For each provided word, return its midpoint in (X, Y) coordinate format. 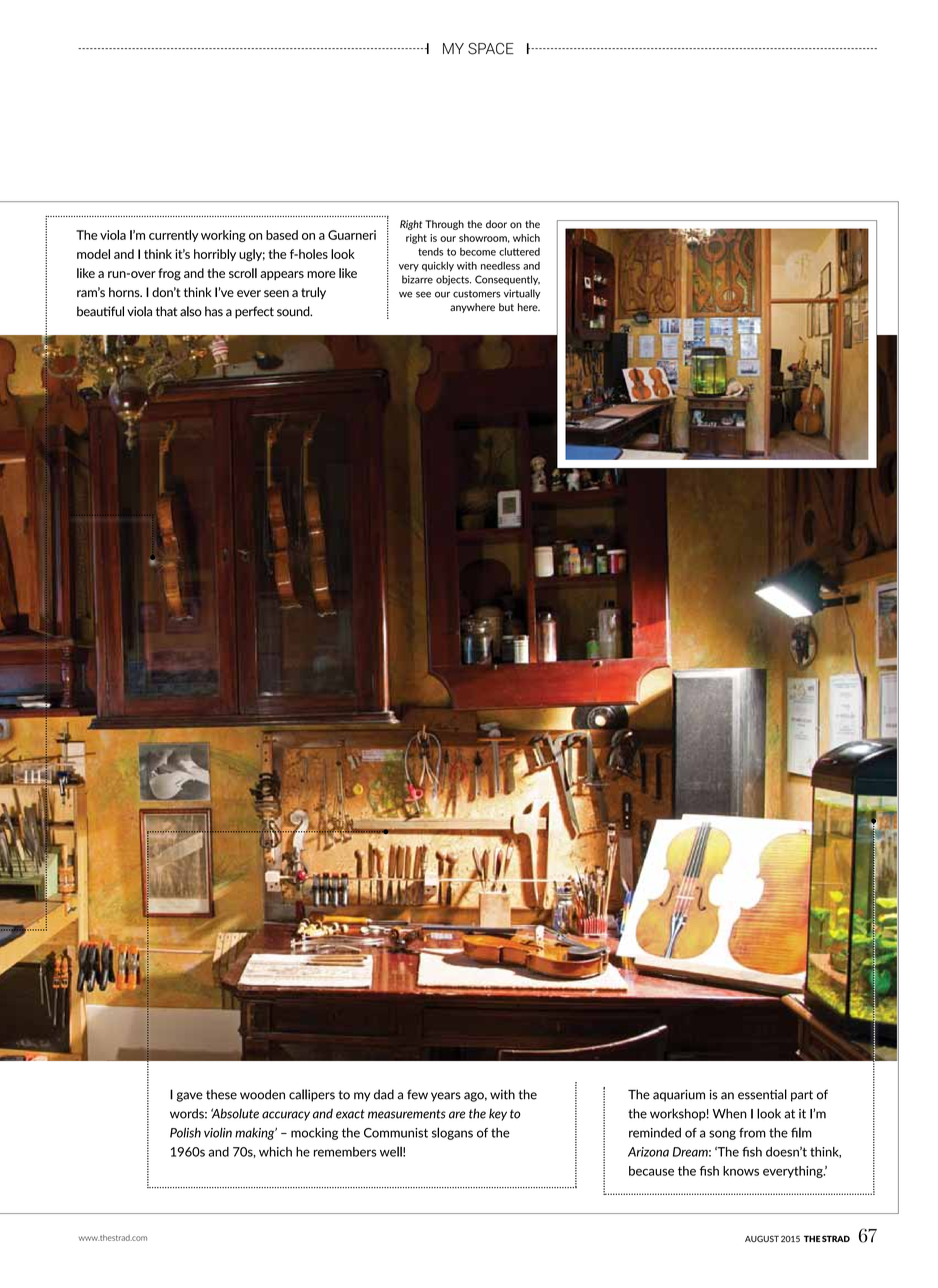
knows (741, 1171)
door (496, 224)
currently (174, 236)
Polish (185, 1133)
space (491, 49)
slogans (452, 1133)
